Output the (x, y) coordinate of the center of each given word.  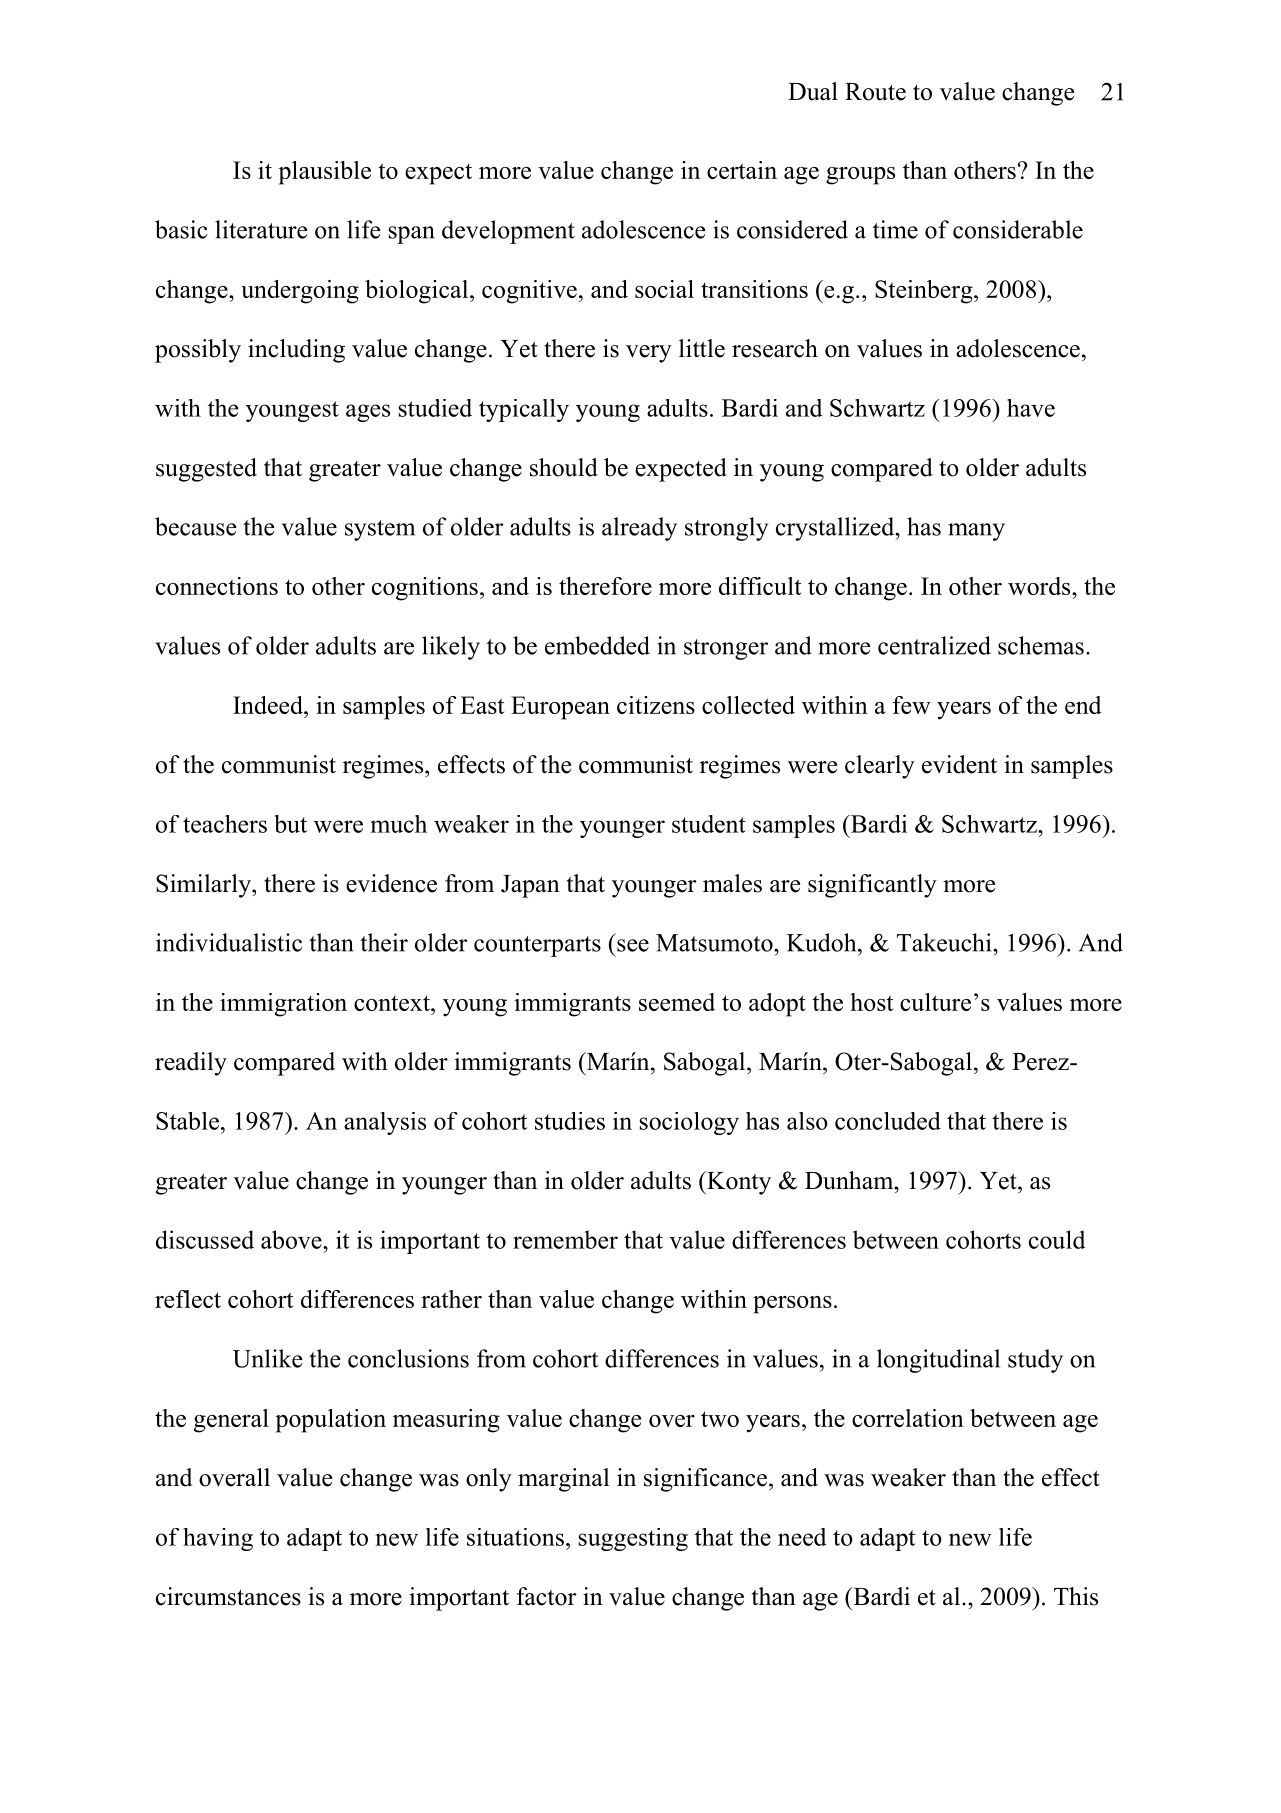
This (1076, 1596)
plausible (324, 173)
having (218, 1539)
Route (875, 92)
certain (742, 170)
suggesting (633, 1539)
